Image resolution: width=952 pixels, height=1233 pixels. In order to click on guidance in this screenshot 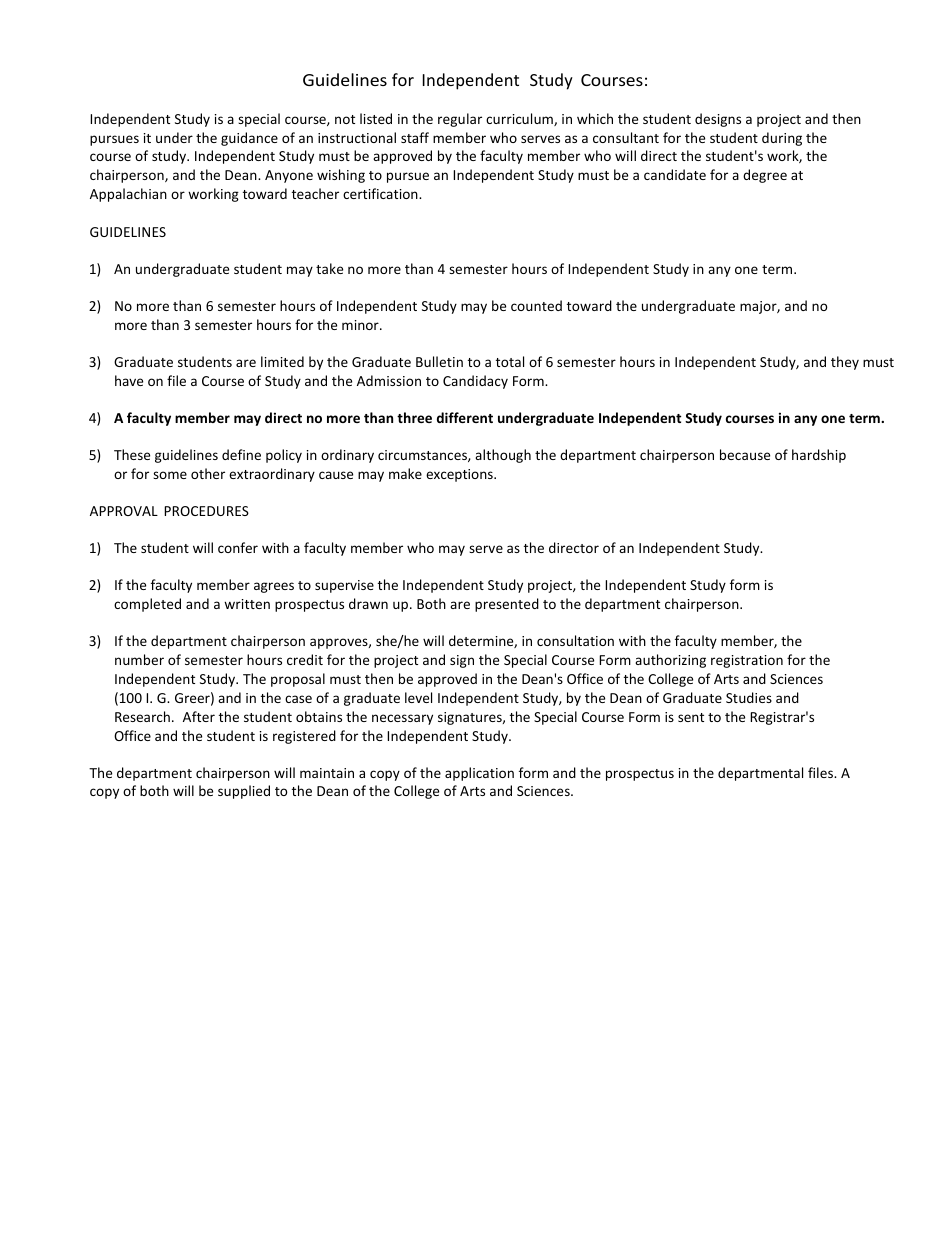, I will do `click(249, 139)`.
